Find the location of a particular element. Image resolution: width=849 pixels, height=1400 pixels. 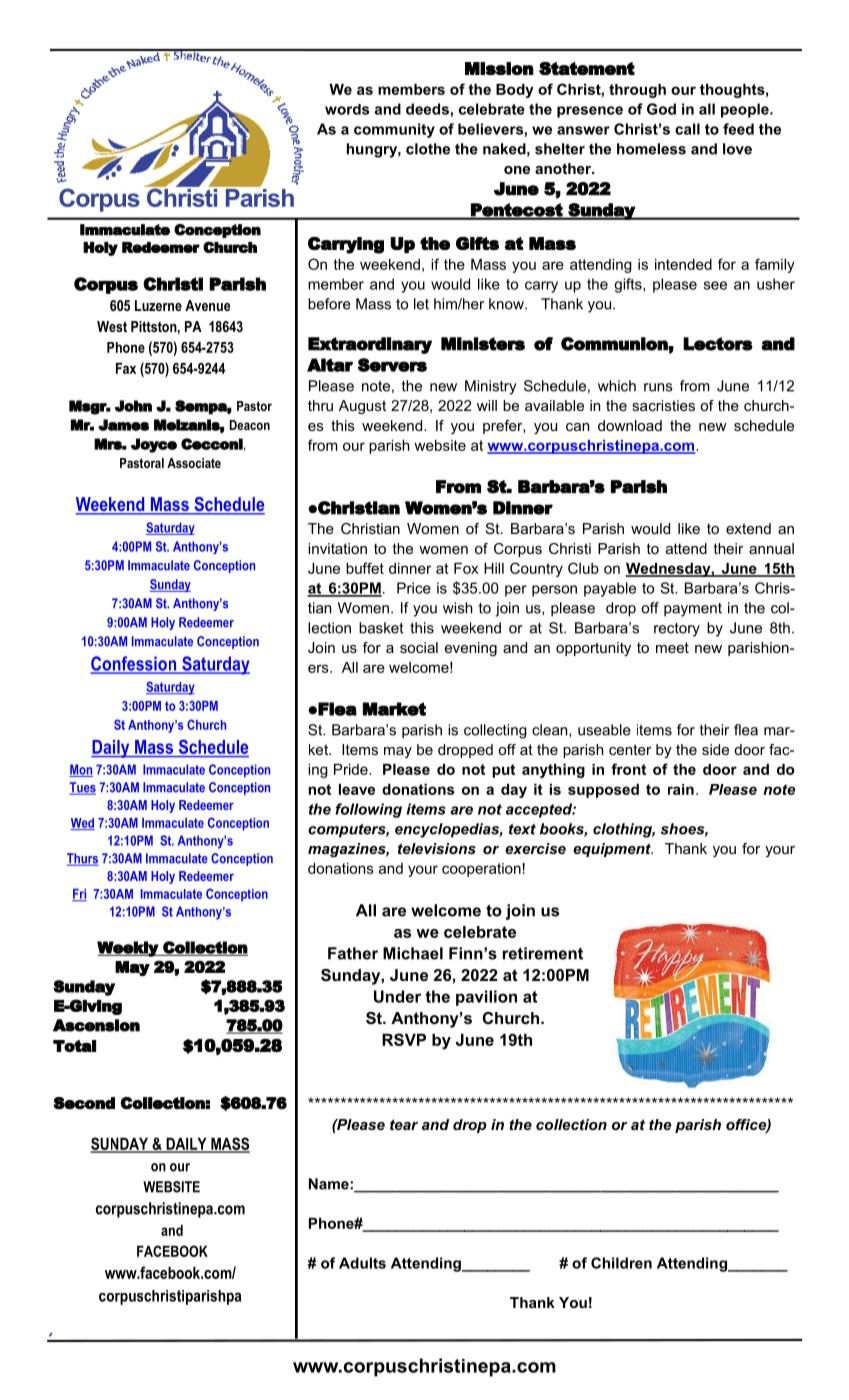

meet is located at coordinates (672, 647).
